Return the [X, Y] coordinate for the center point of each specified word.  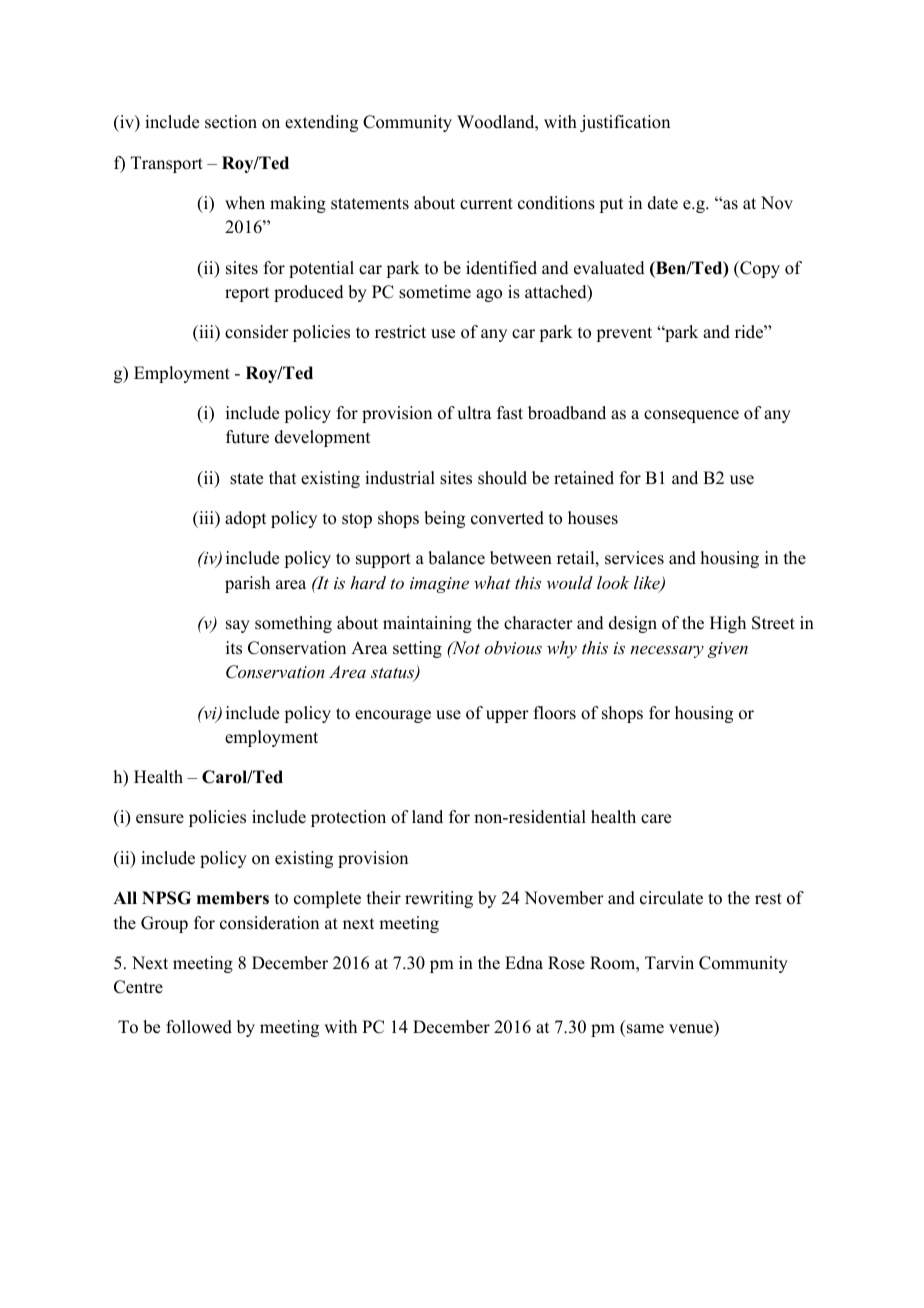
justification [625, 123]
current [486, 204]
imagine [439, 585]
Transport [167, 164]
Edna [524, 963]
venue [692, 1030]
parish [247, 584]
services [634, 558]
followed [199, 1027]
